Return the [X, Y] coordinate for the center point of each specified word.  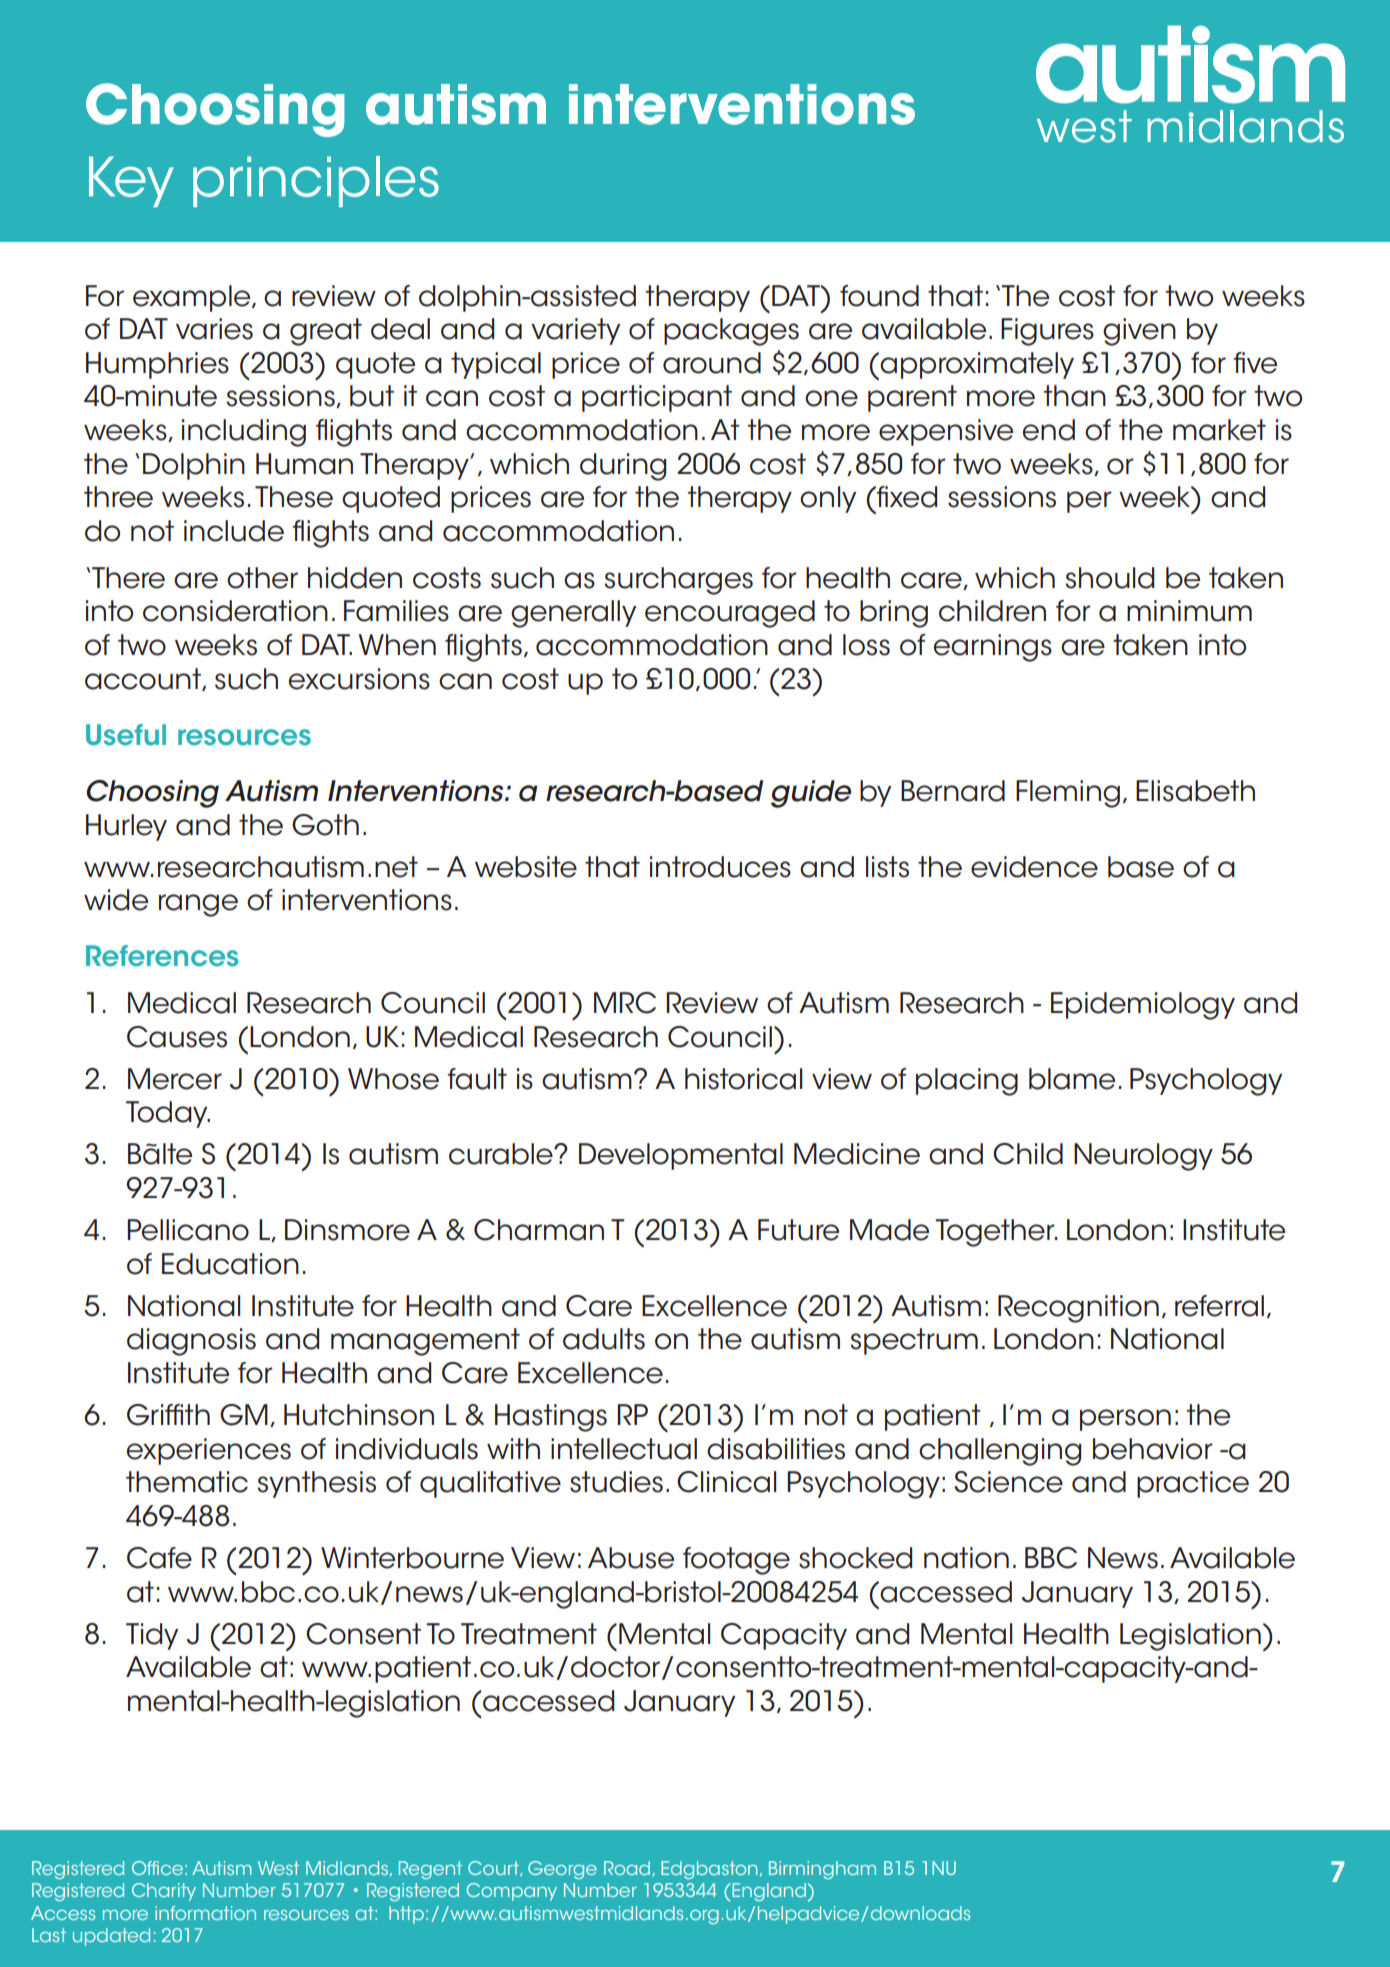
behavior [1153, 1449]
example [193, 298]
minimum [1189, 611]
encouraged [730, 614]
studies [616, 1482]
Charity [164, 1892]
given [1139, 332]
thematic [187, 1482]
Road [628, 1868]
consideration [235, 611]
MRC [625, 1003]
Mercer [175, 1079]
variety [575, 331]
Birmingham [822, 1870]
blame [1072, 1079]
